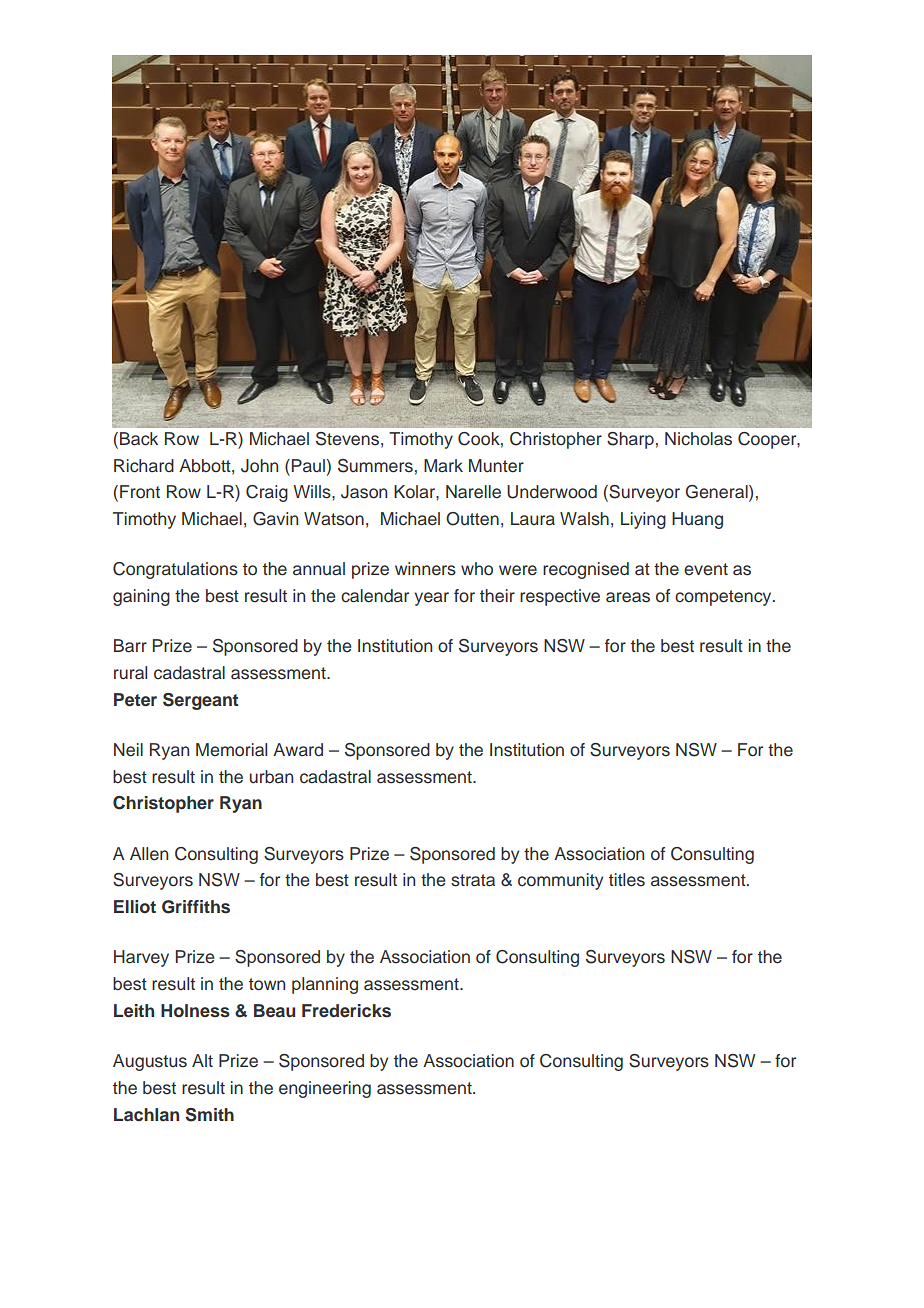  Describe the element at coordinates (209, 1115) in the screenshot. I see `Smith` at that location.
